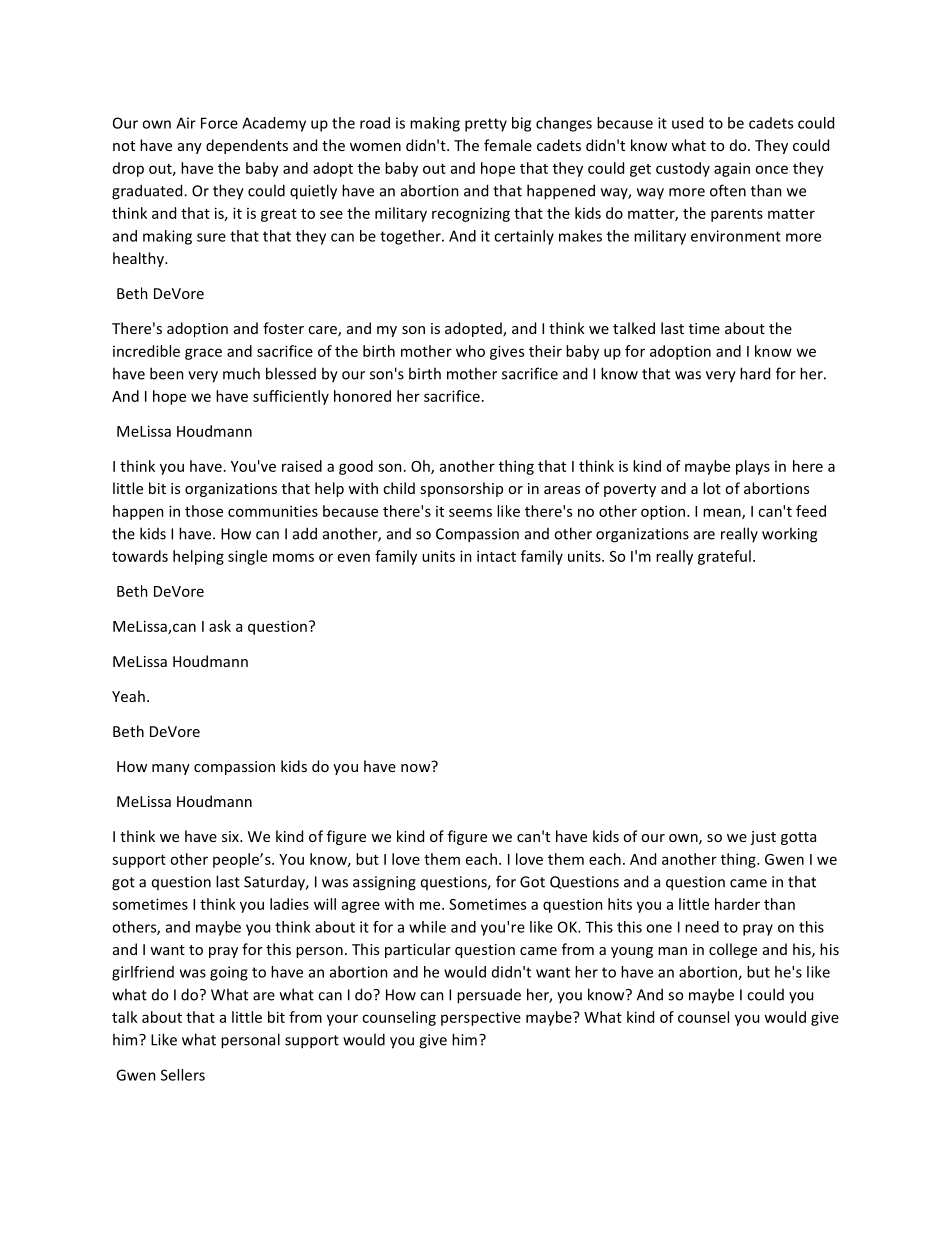  What do you see at coordinates (724, 557) in the screenshot?
I see `grateful` at bounding box center [724, 557].
